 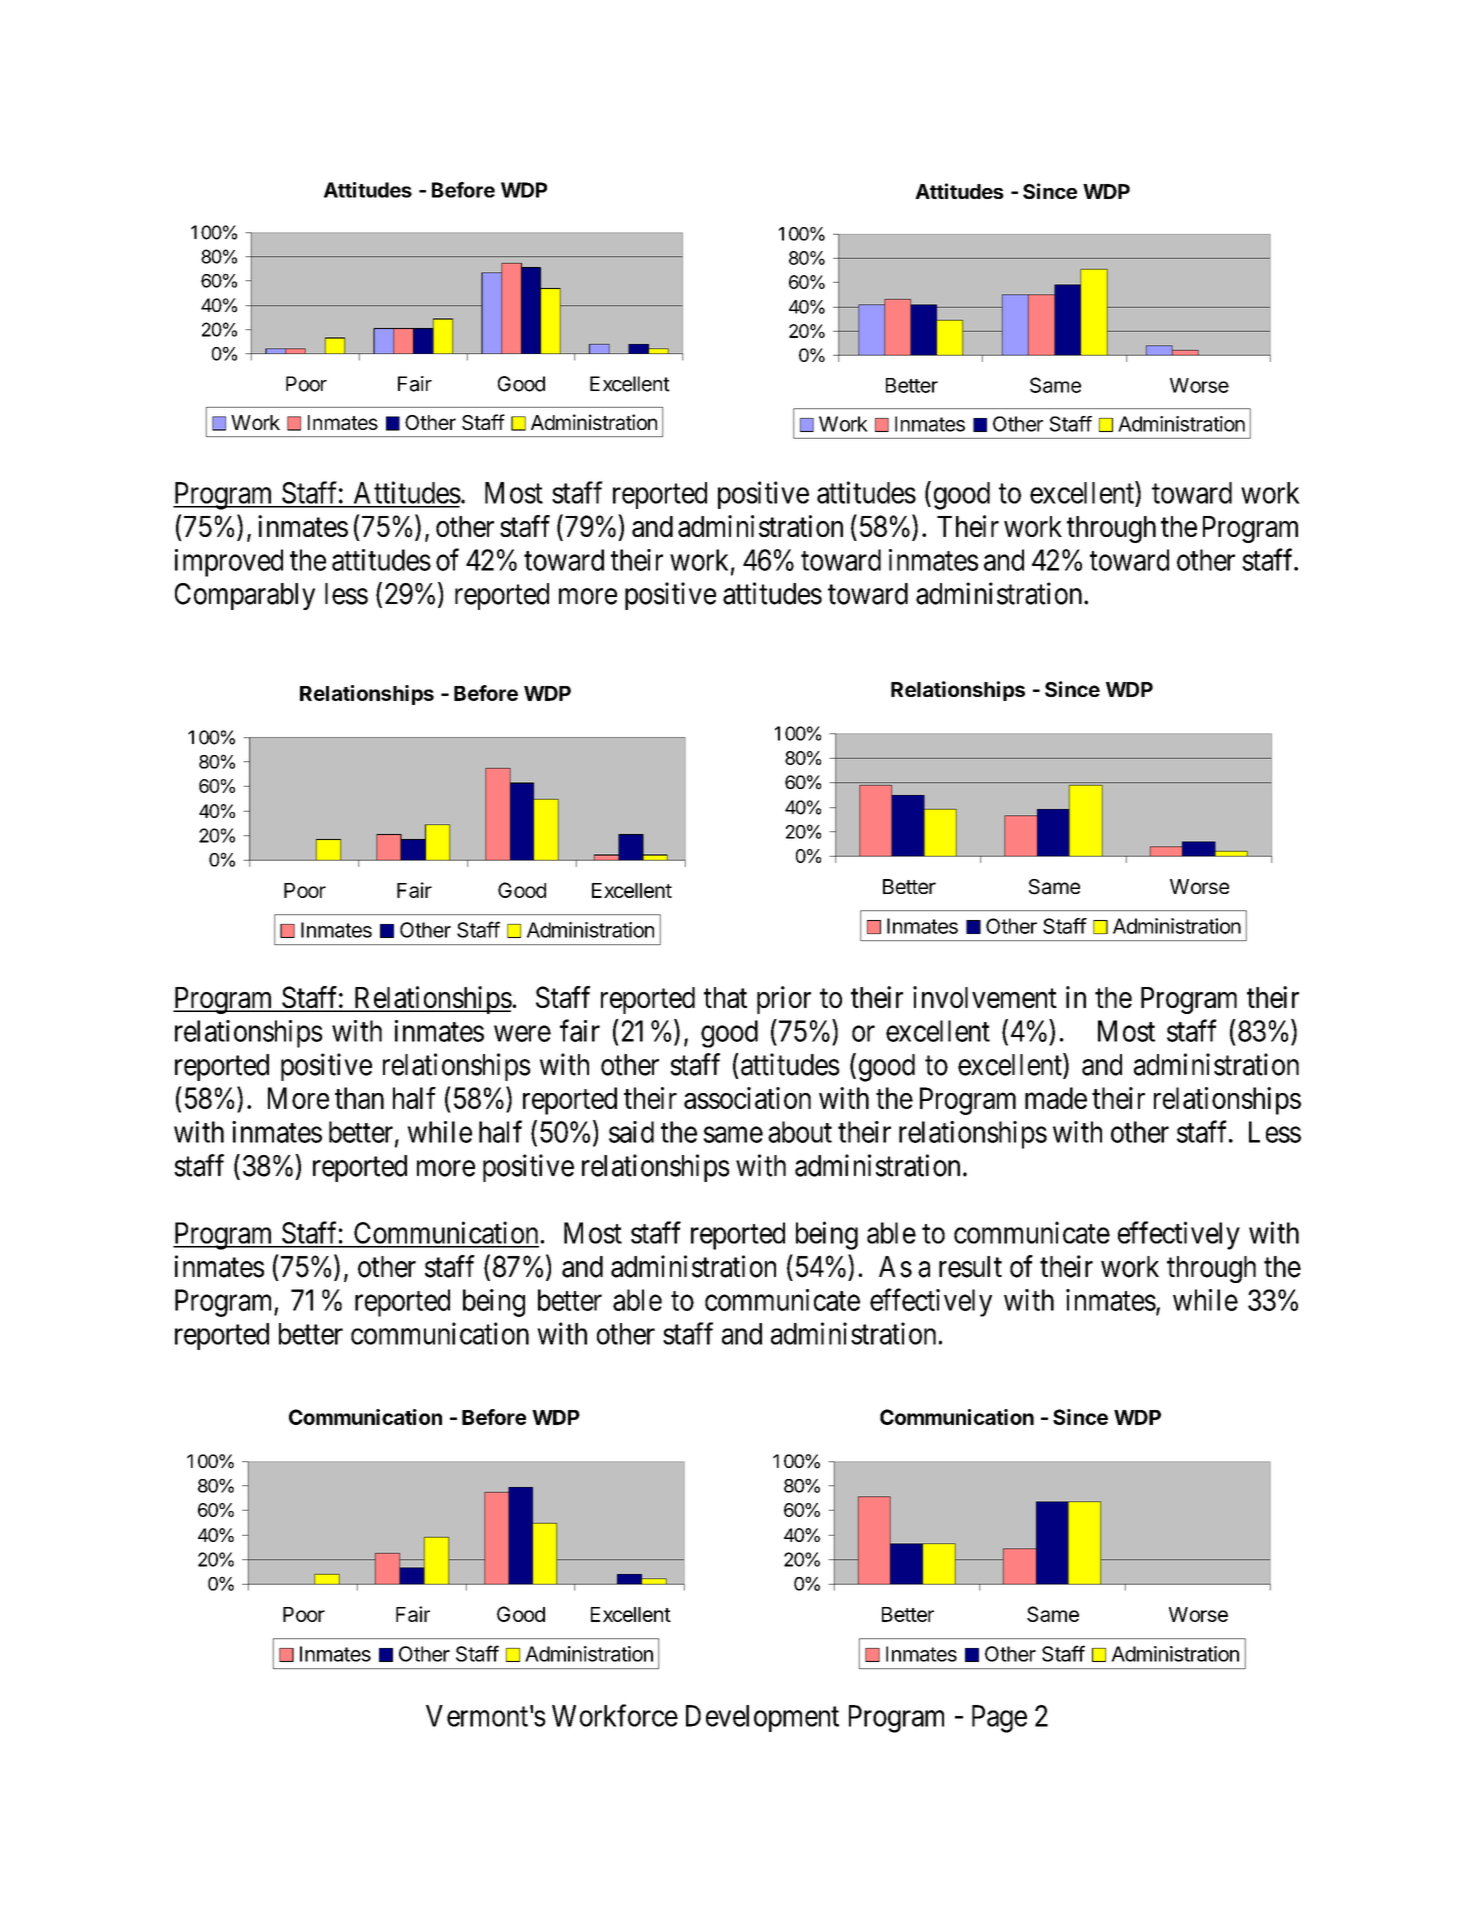 What do you see at coordinates (1056, 1098) in the screenshot?
I see `made` at bounding box center [1056, 1098].
